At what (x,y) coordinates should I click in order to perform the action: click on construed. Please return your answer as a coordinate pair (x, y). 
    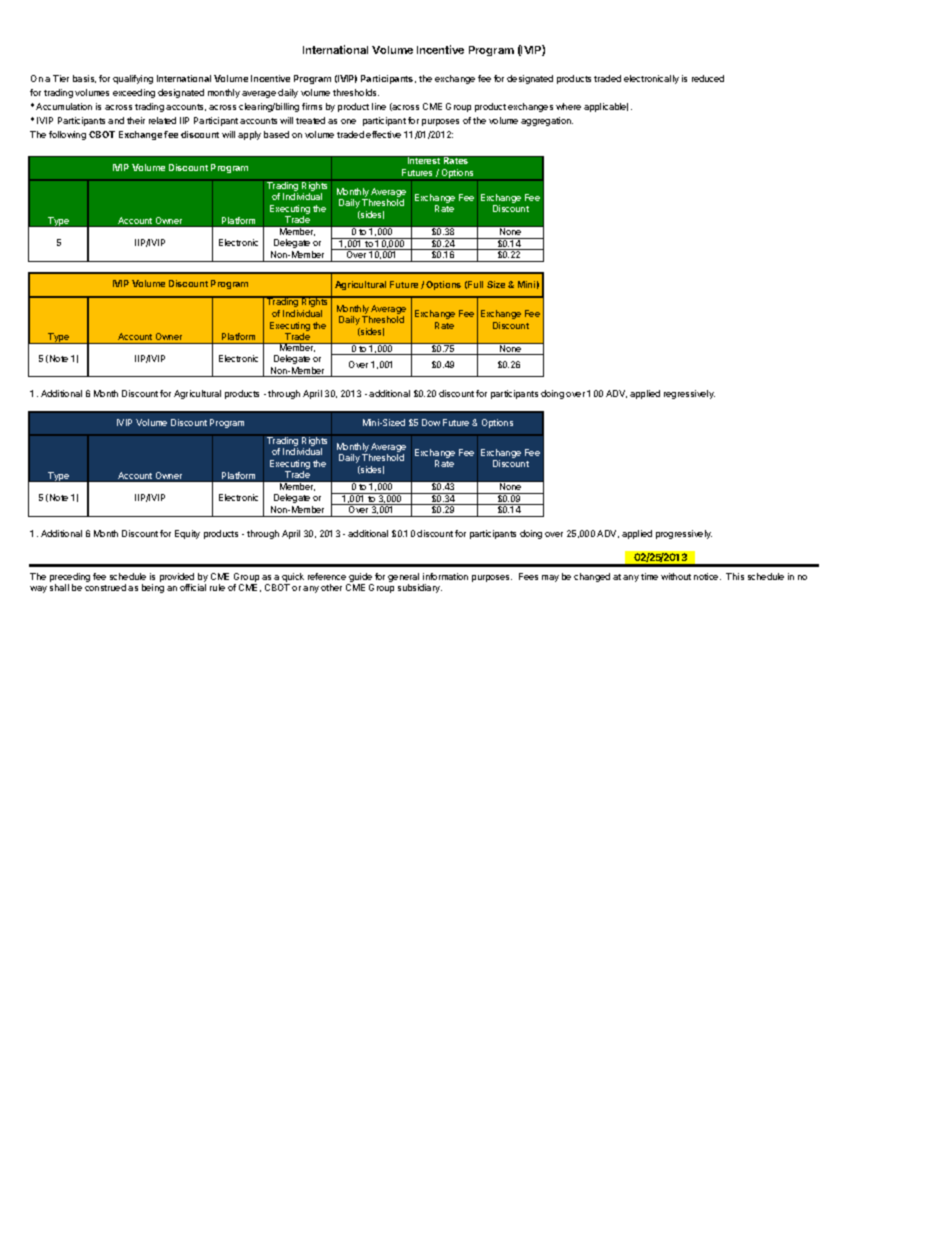
    Looking at the image, I should click on (105, 587).
